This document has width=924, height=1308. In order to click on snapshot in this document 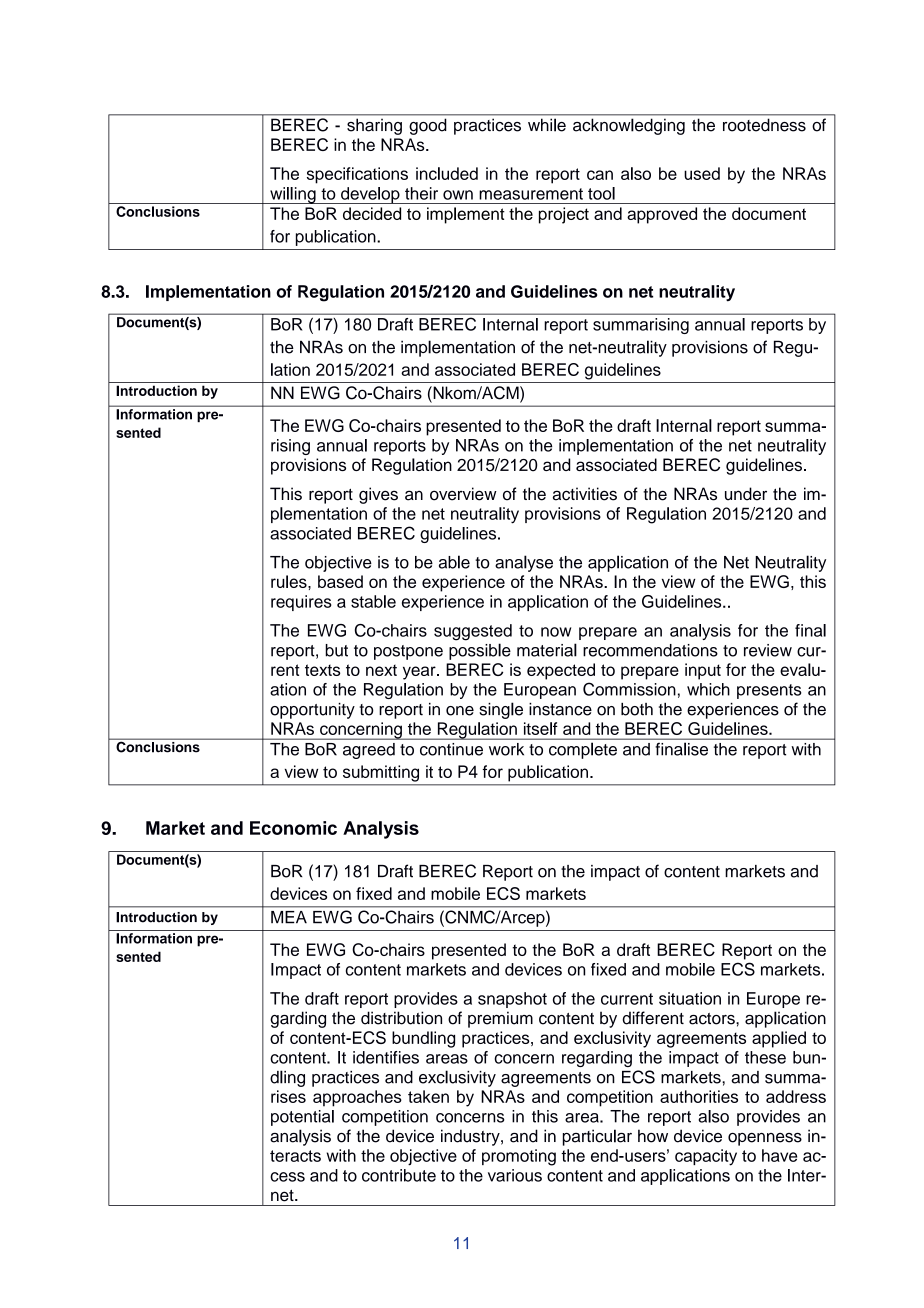, I will do `click(512, 1000)`.
